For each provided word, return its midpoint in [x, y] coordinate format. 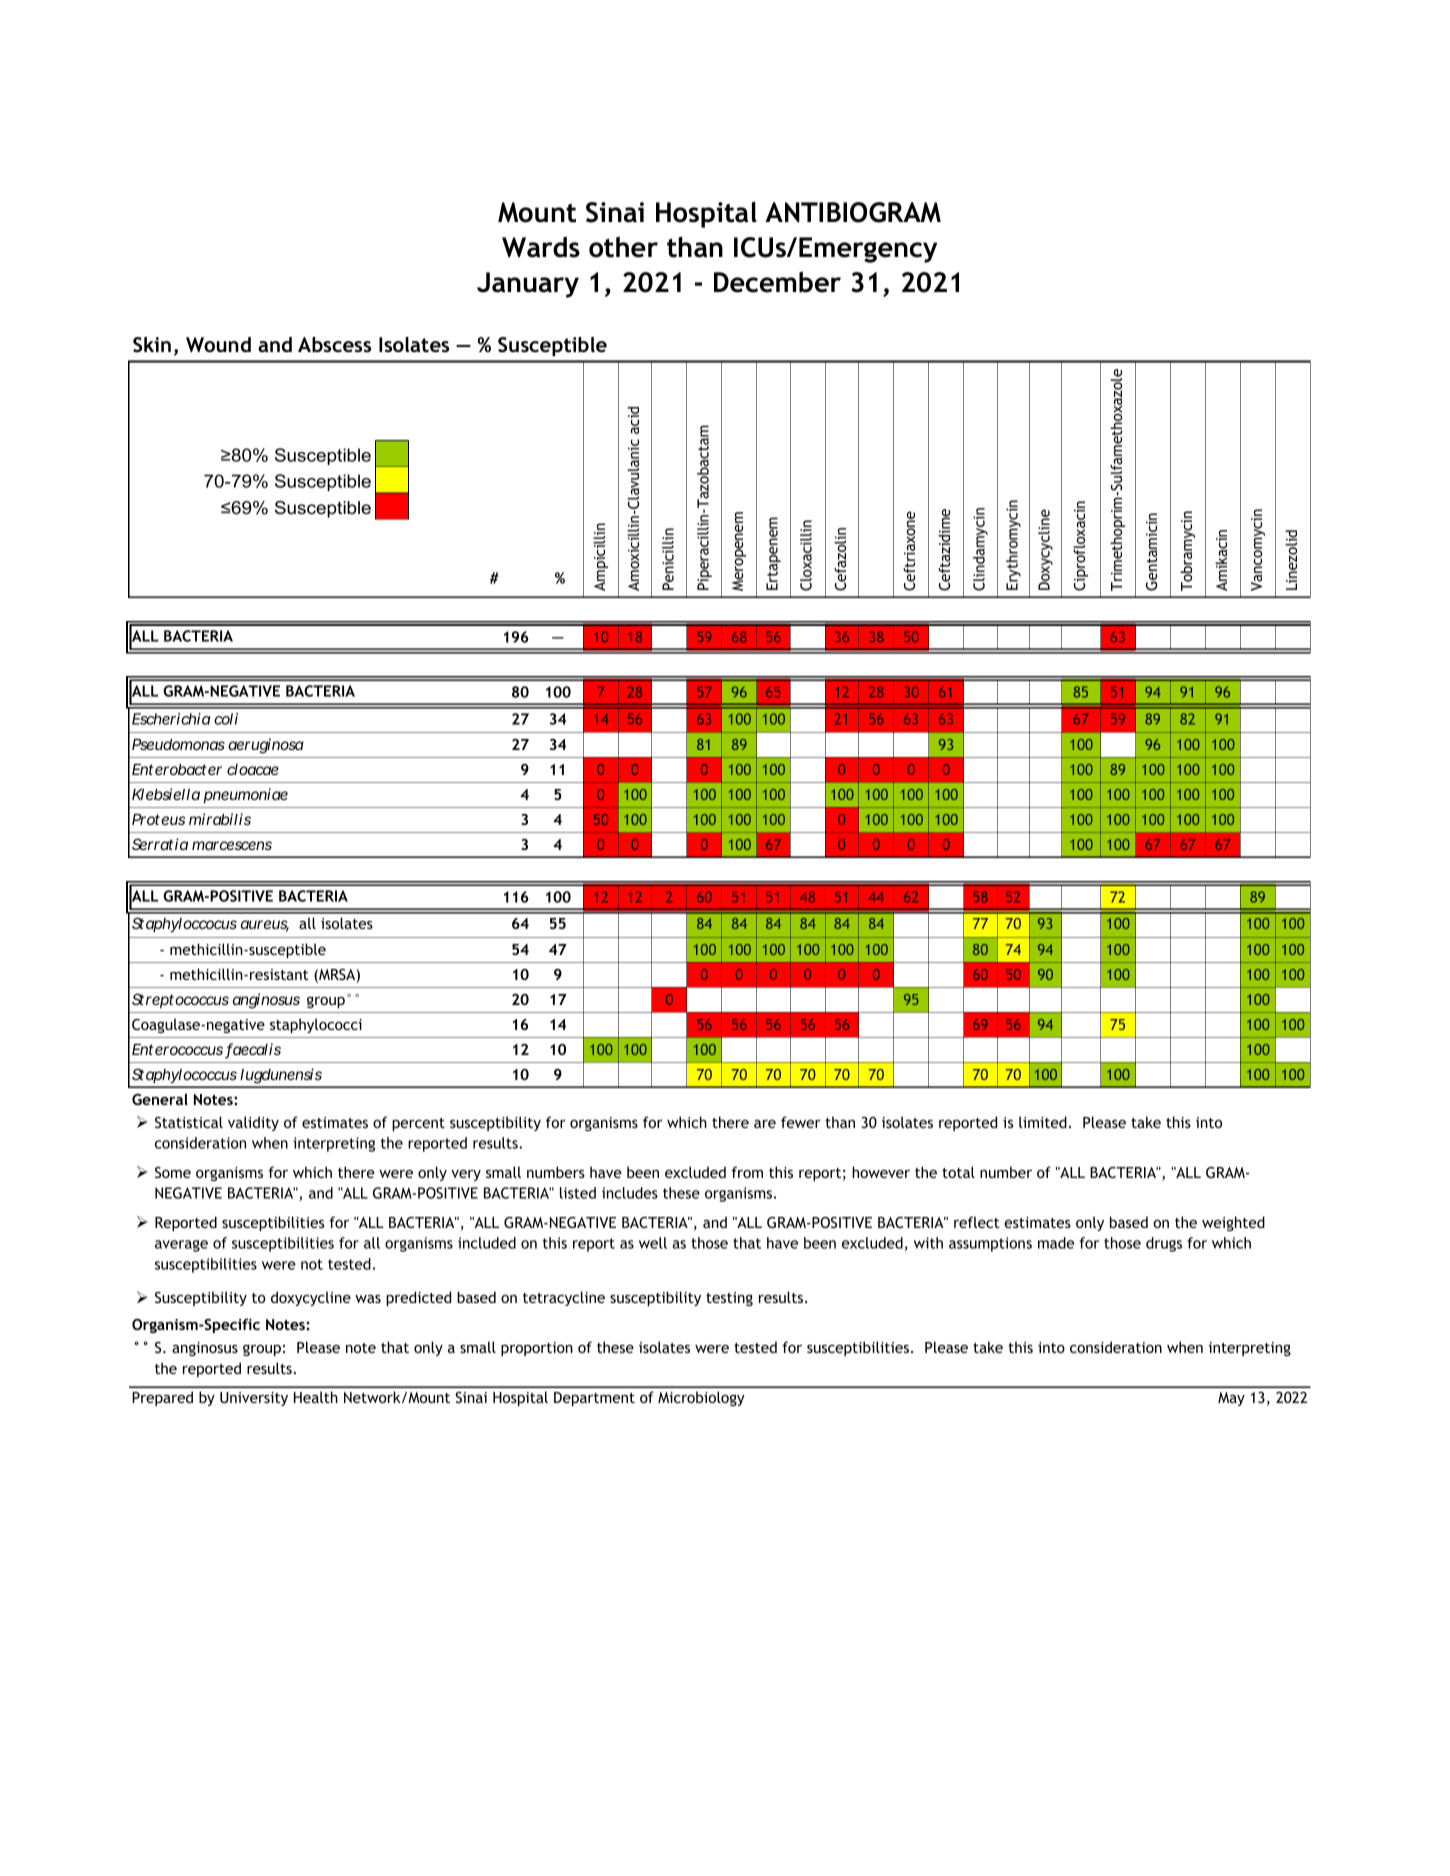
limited [1043, 1122]
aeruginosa [266, 746]
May [1231, 1399]
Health [316, 1397]
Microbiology [701, 1398]
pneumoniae [246, 795]
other [623, 247]
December [777, 282]
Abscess [334, 345]
